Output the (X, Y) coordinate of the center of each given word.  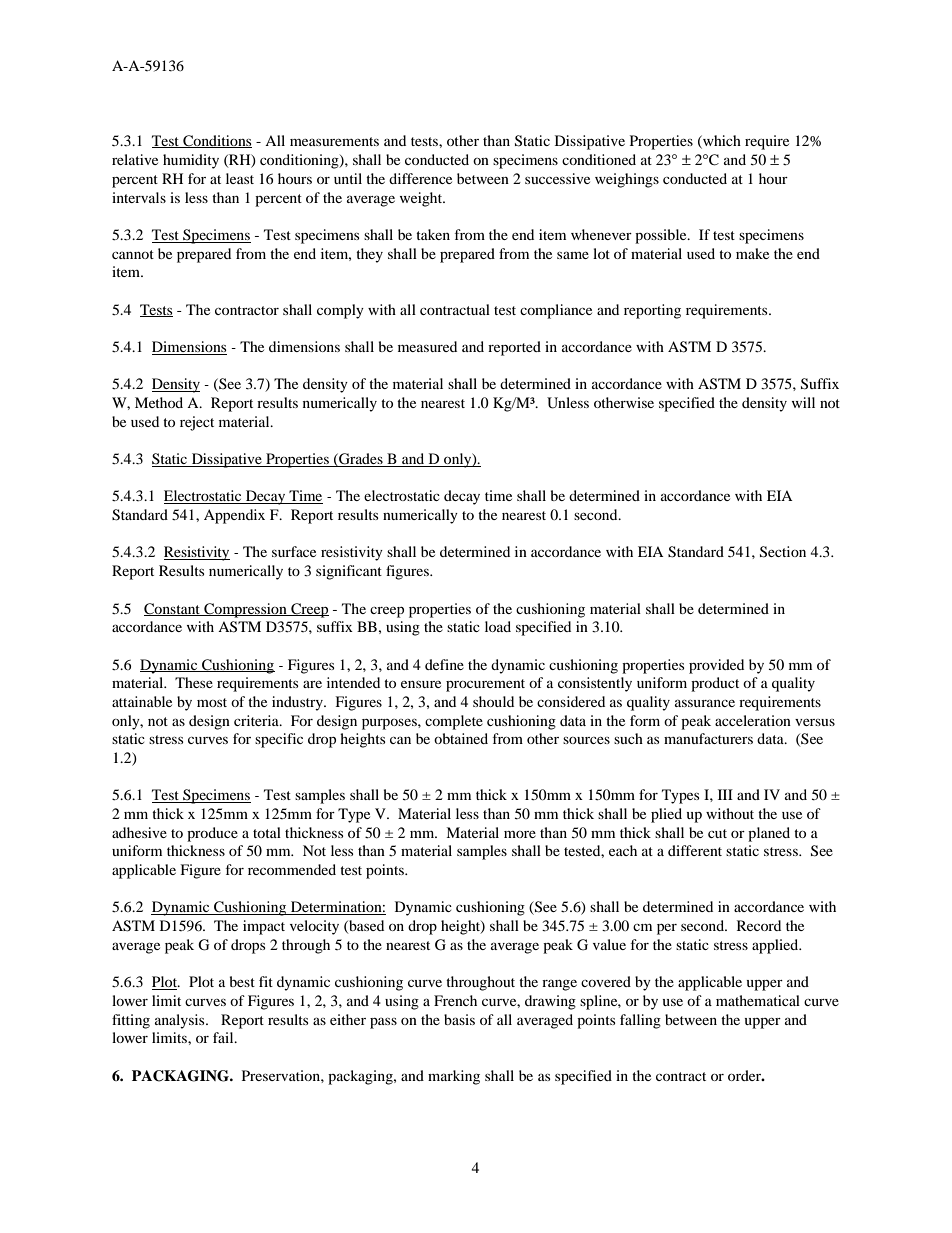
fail (224, 1037)
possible (662, 236)
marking (454, 1077)
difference (420, 178)
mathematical (758, 1000)
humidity (191, 161)
